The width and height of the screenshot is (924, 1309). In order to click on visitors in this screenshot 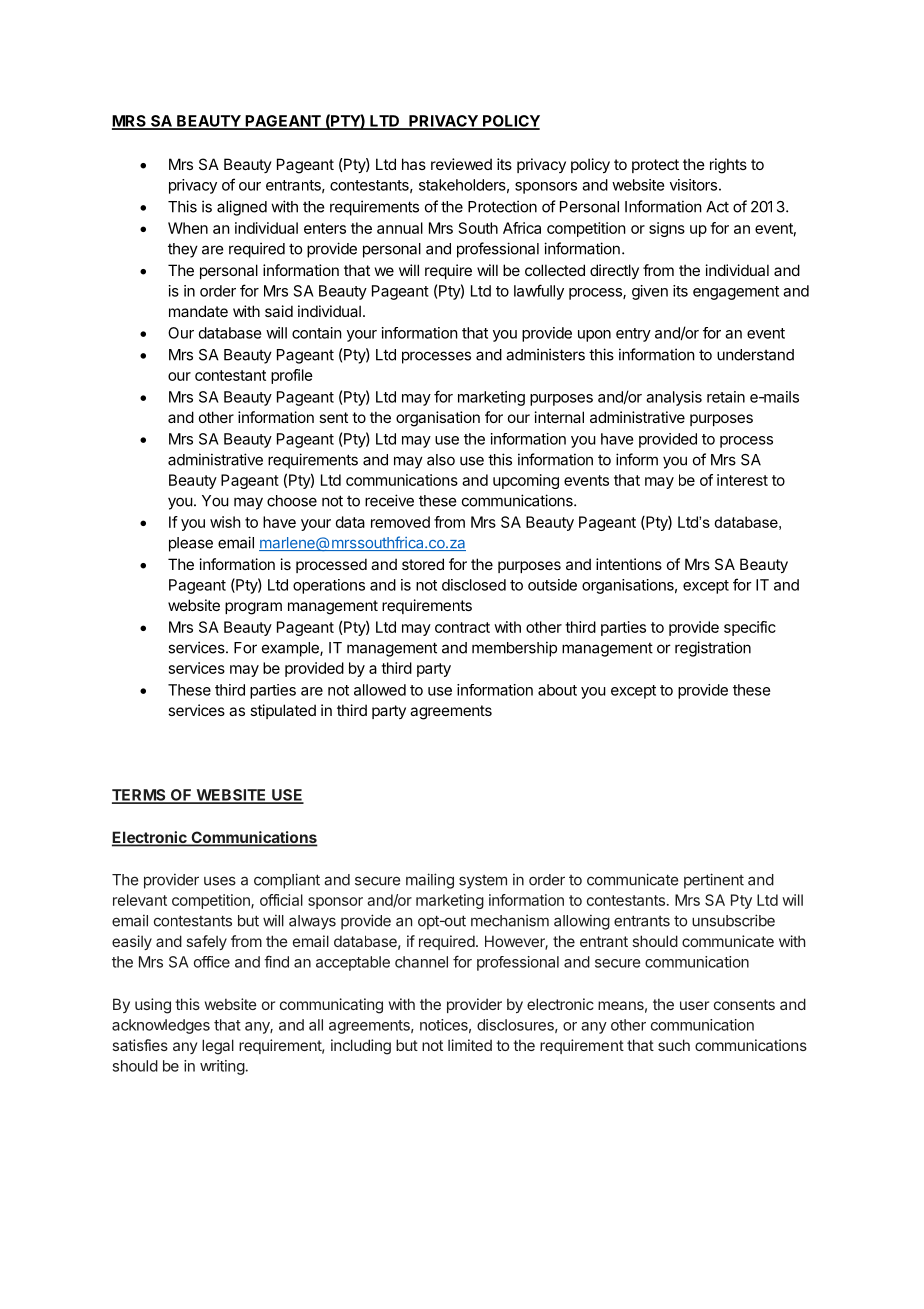, I will do `click(693, 185)`.
